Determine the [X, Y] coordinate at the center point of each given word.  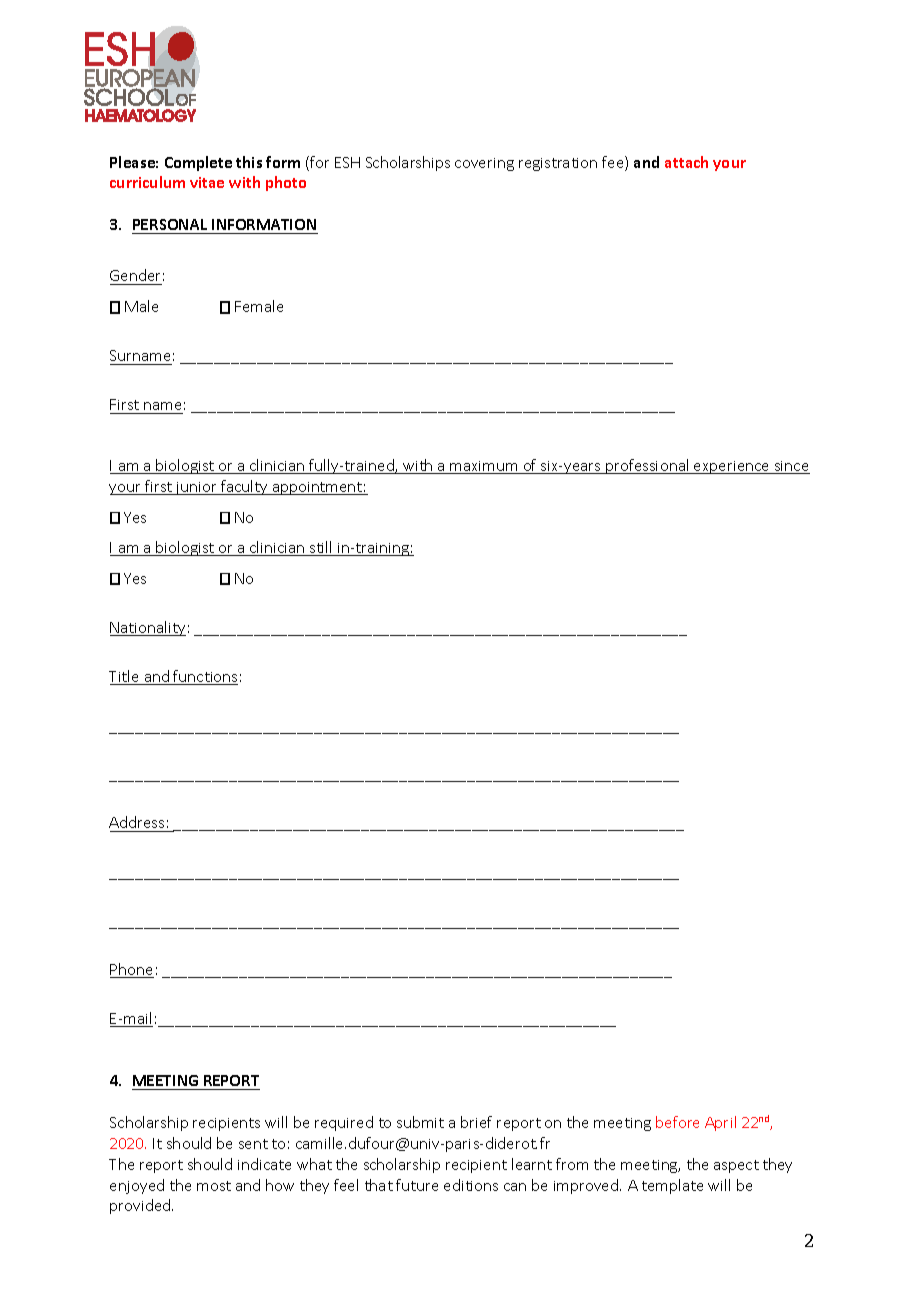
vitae [207, 182]
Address [136, 822]
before [677, 1122]
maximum [484, 467]
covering [484, 164]
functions [205, 677]
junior [197, 488]
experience [732, 467]
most [214, 1186]
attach [686, 162]
